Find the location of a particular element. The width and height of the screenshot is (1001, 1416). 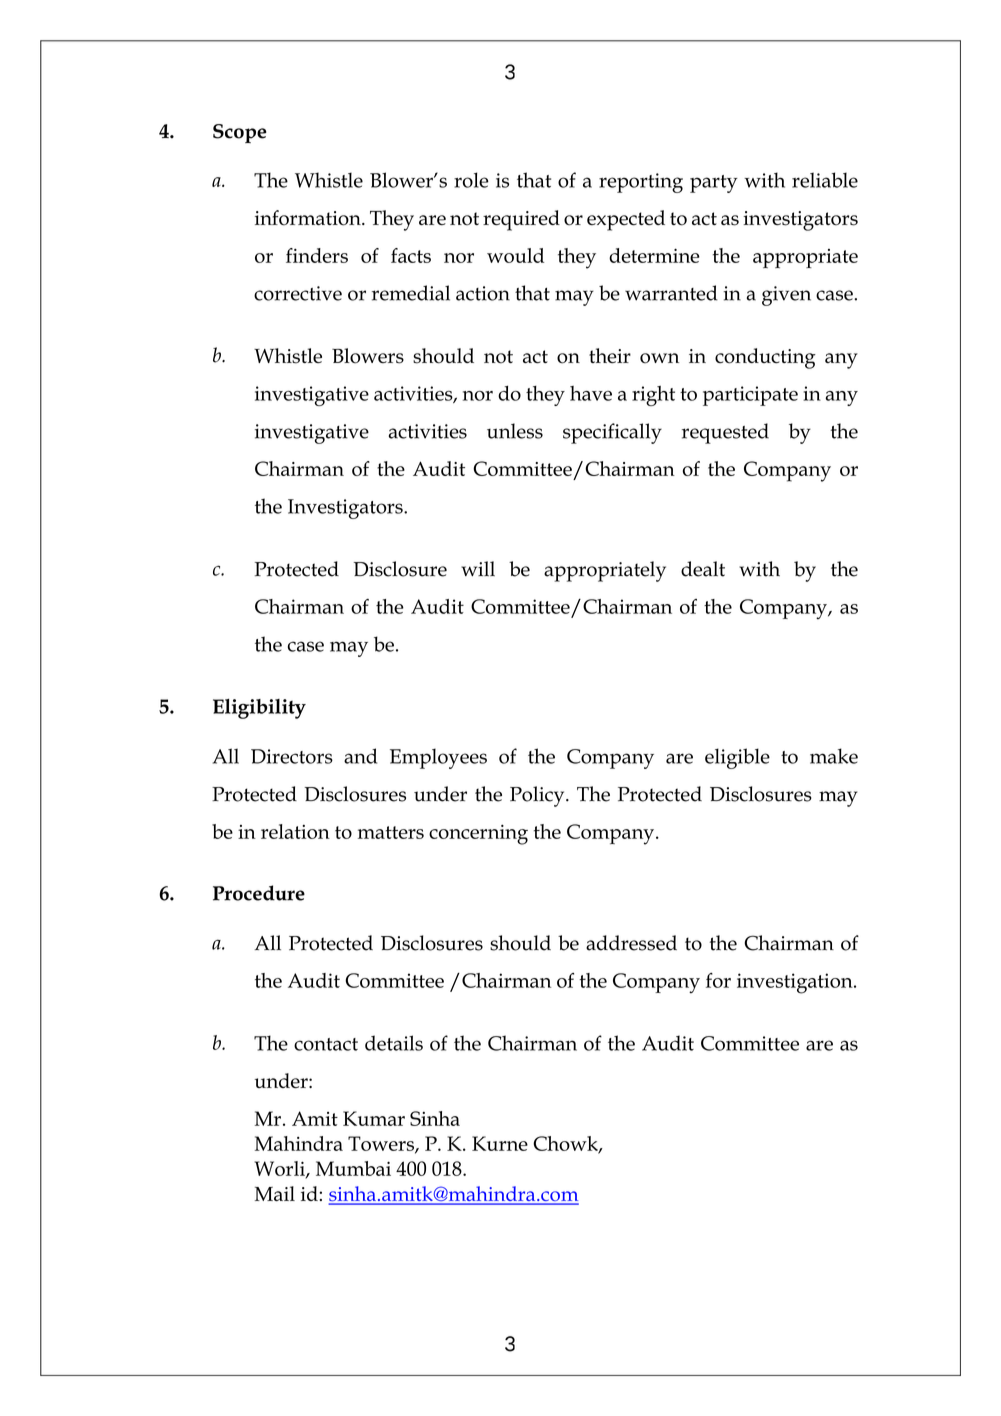

Mumbai is located at coordinates (353, 1168).
